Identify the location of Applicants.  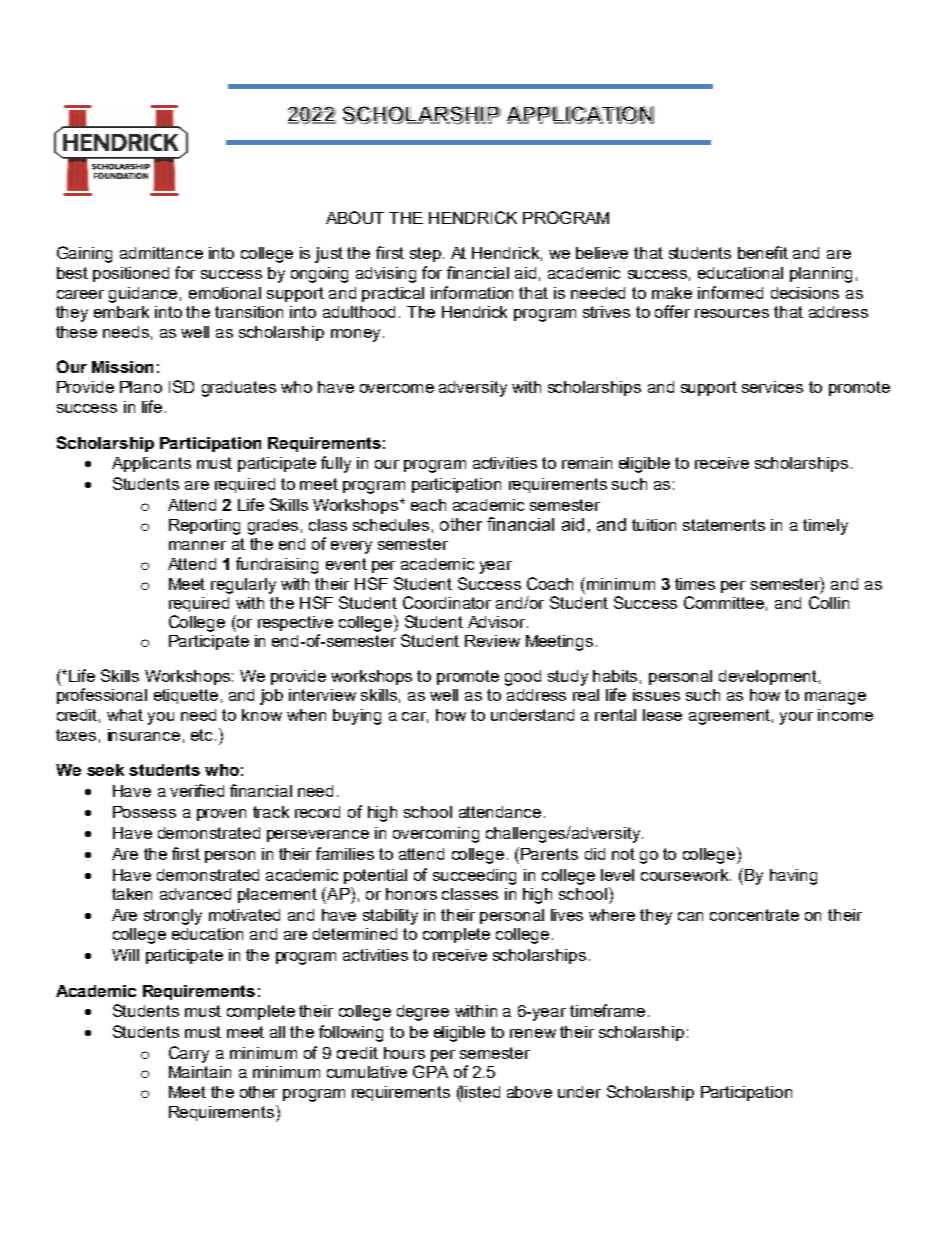
(151, 464).
